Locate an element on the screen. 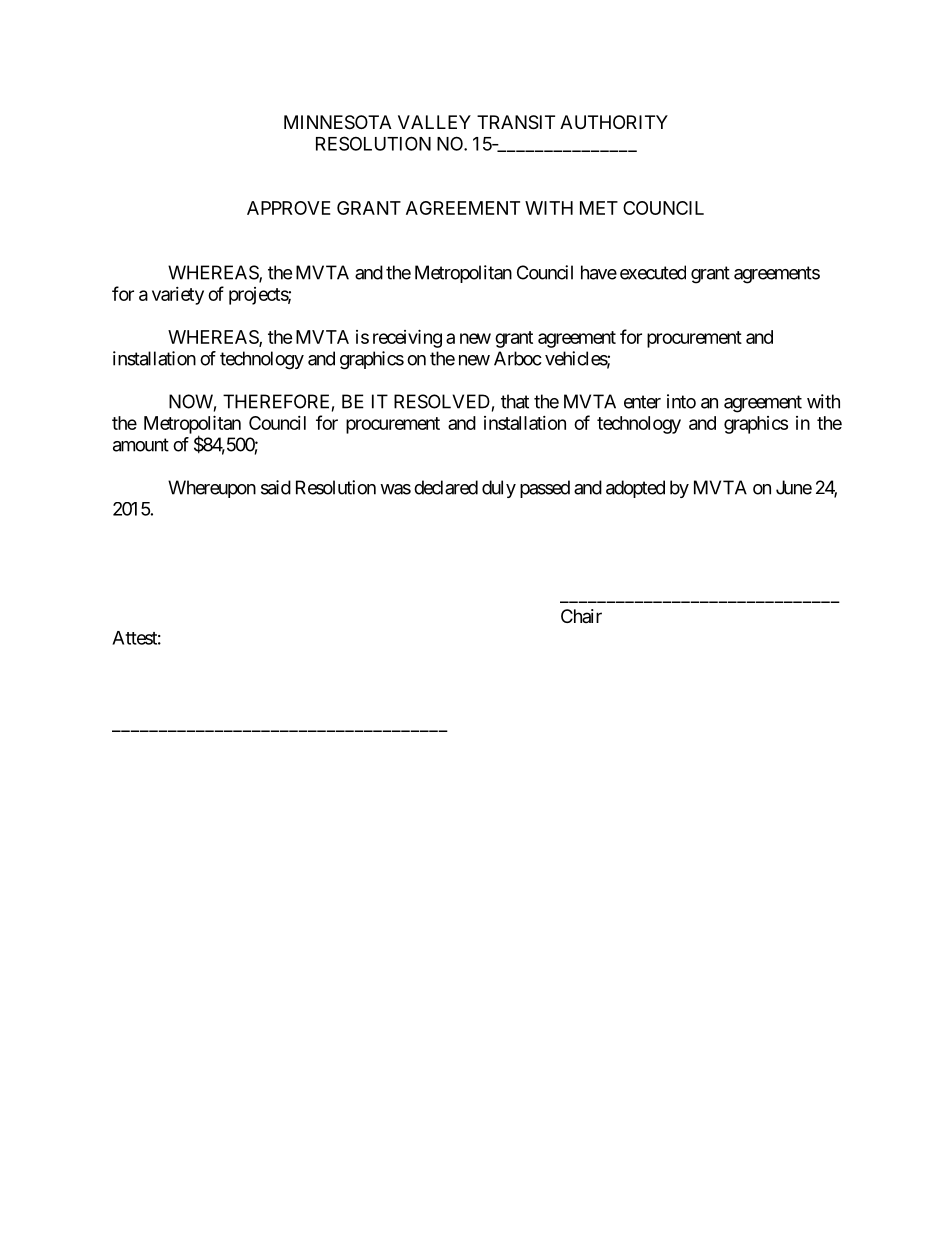  Chair is located at coordinates (581, 616).
